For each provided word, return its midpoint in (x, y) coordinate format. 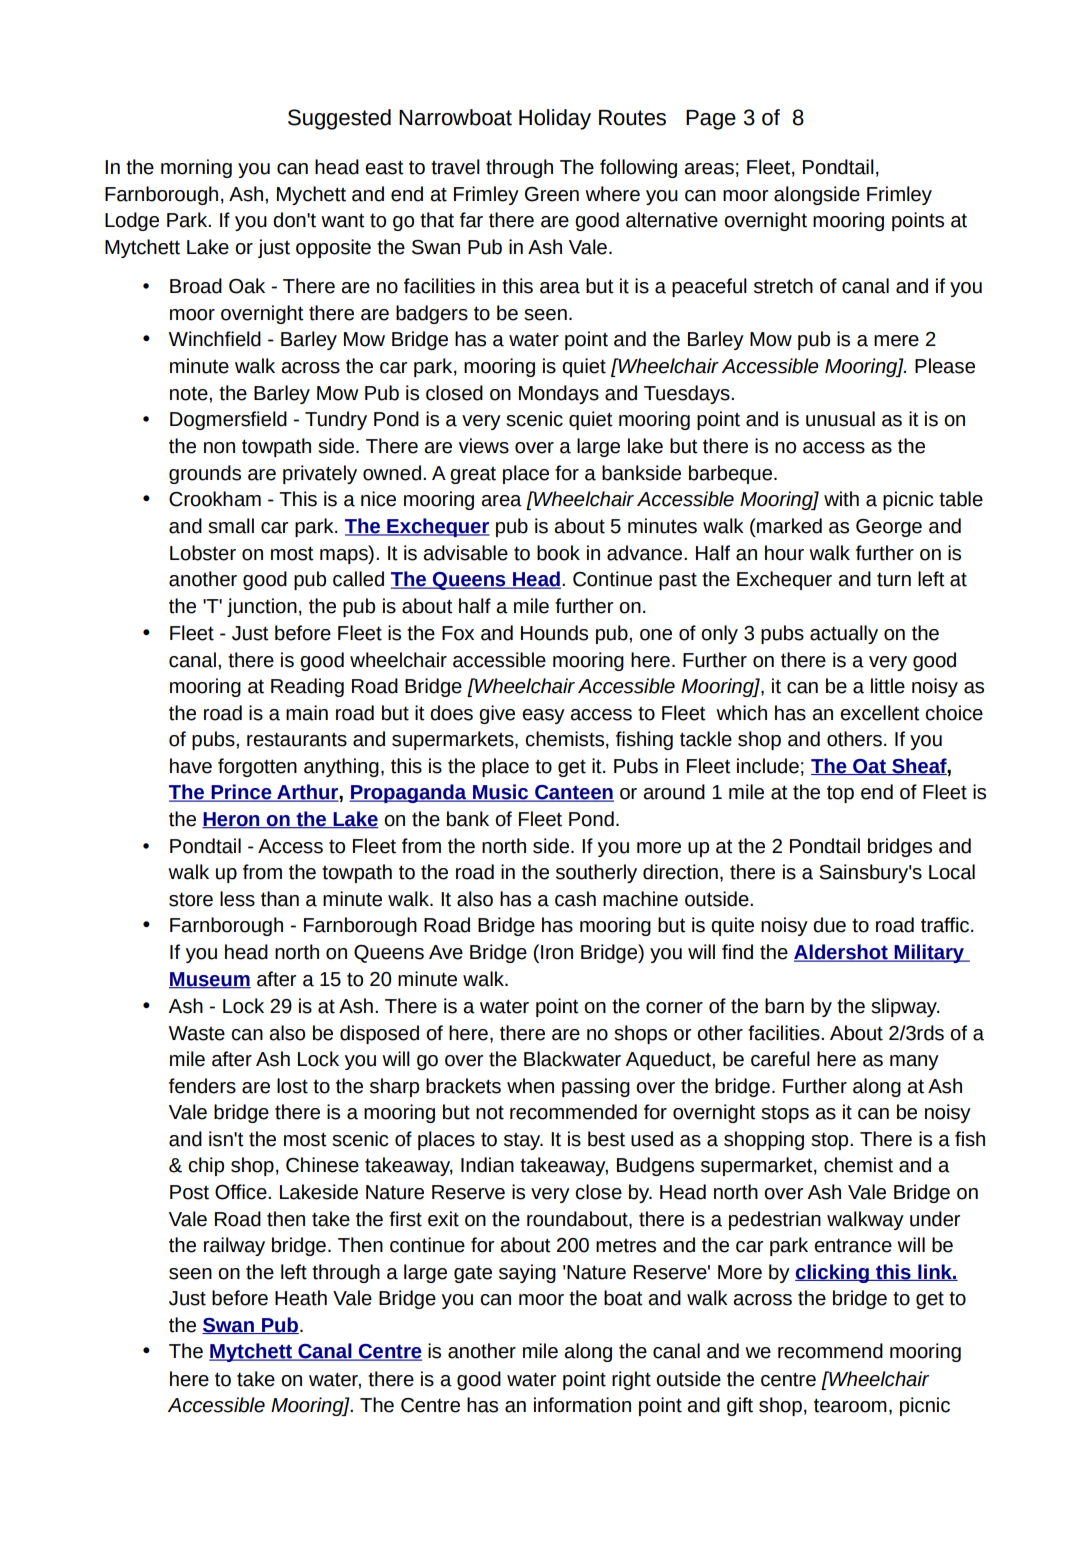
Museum (210, 980)
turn (894, 579)
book (558, 553)
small (231, 526)
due (829, 925)
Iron (557, 952)
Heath (301, 1298)
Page (711, 120)
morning (196, 168)
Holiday (555, 119)
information (582, 1405)
